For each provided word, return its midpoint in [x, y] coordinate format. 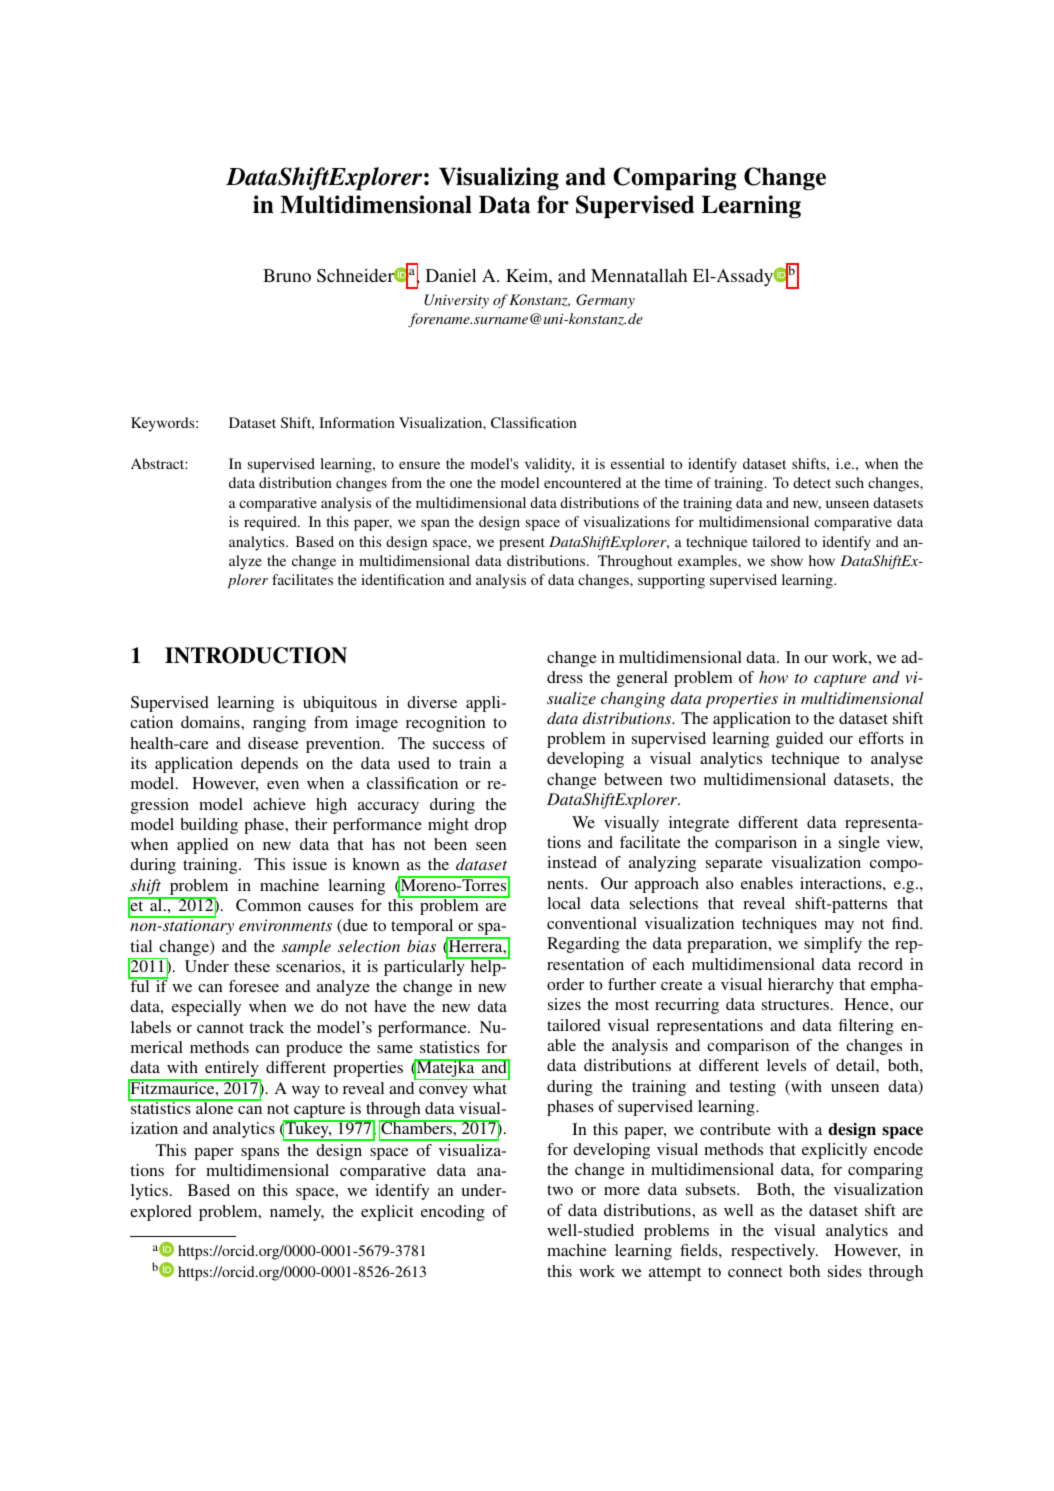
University [456, 301]
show [787, 560]
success [459, 745]
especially [206, 1008]
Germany [605, 301]
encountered [582, 482]
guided [799, 740]
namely [297, 1213]
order [565, 984]
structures [795, 1005]
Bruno [287, 275]
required [271, 523]
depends [269, 765]
